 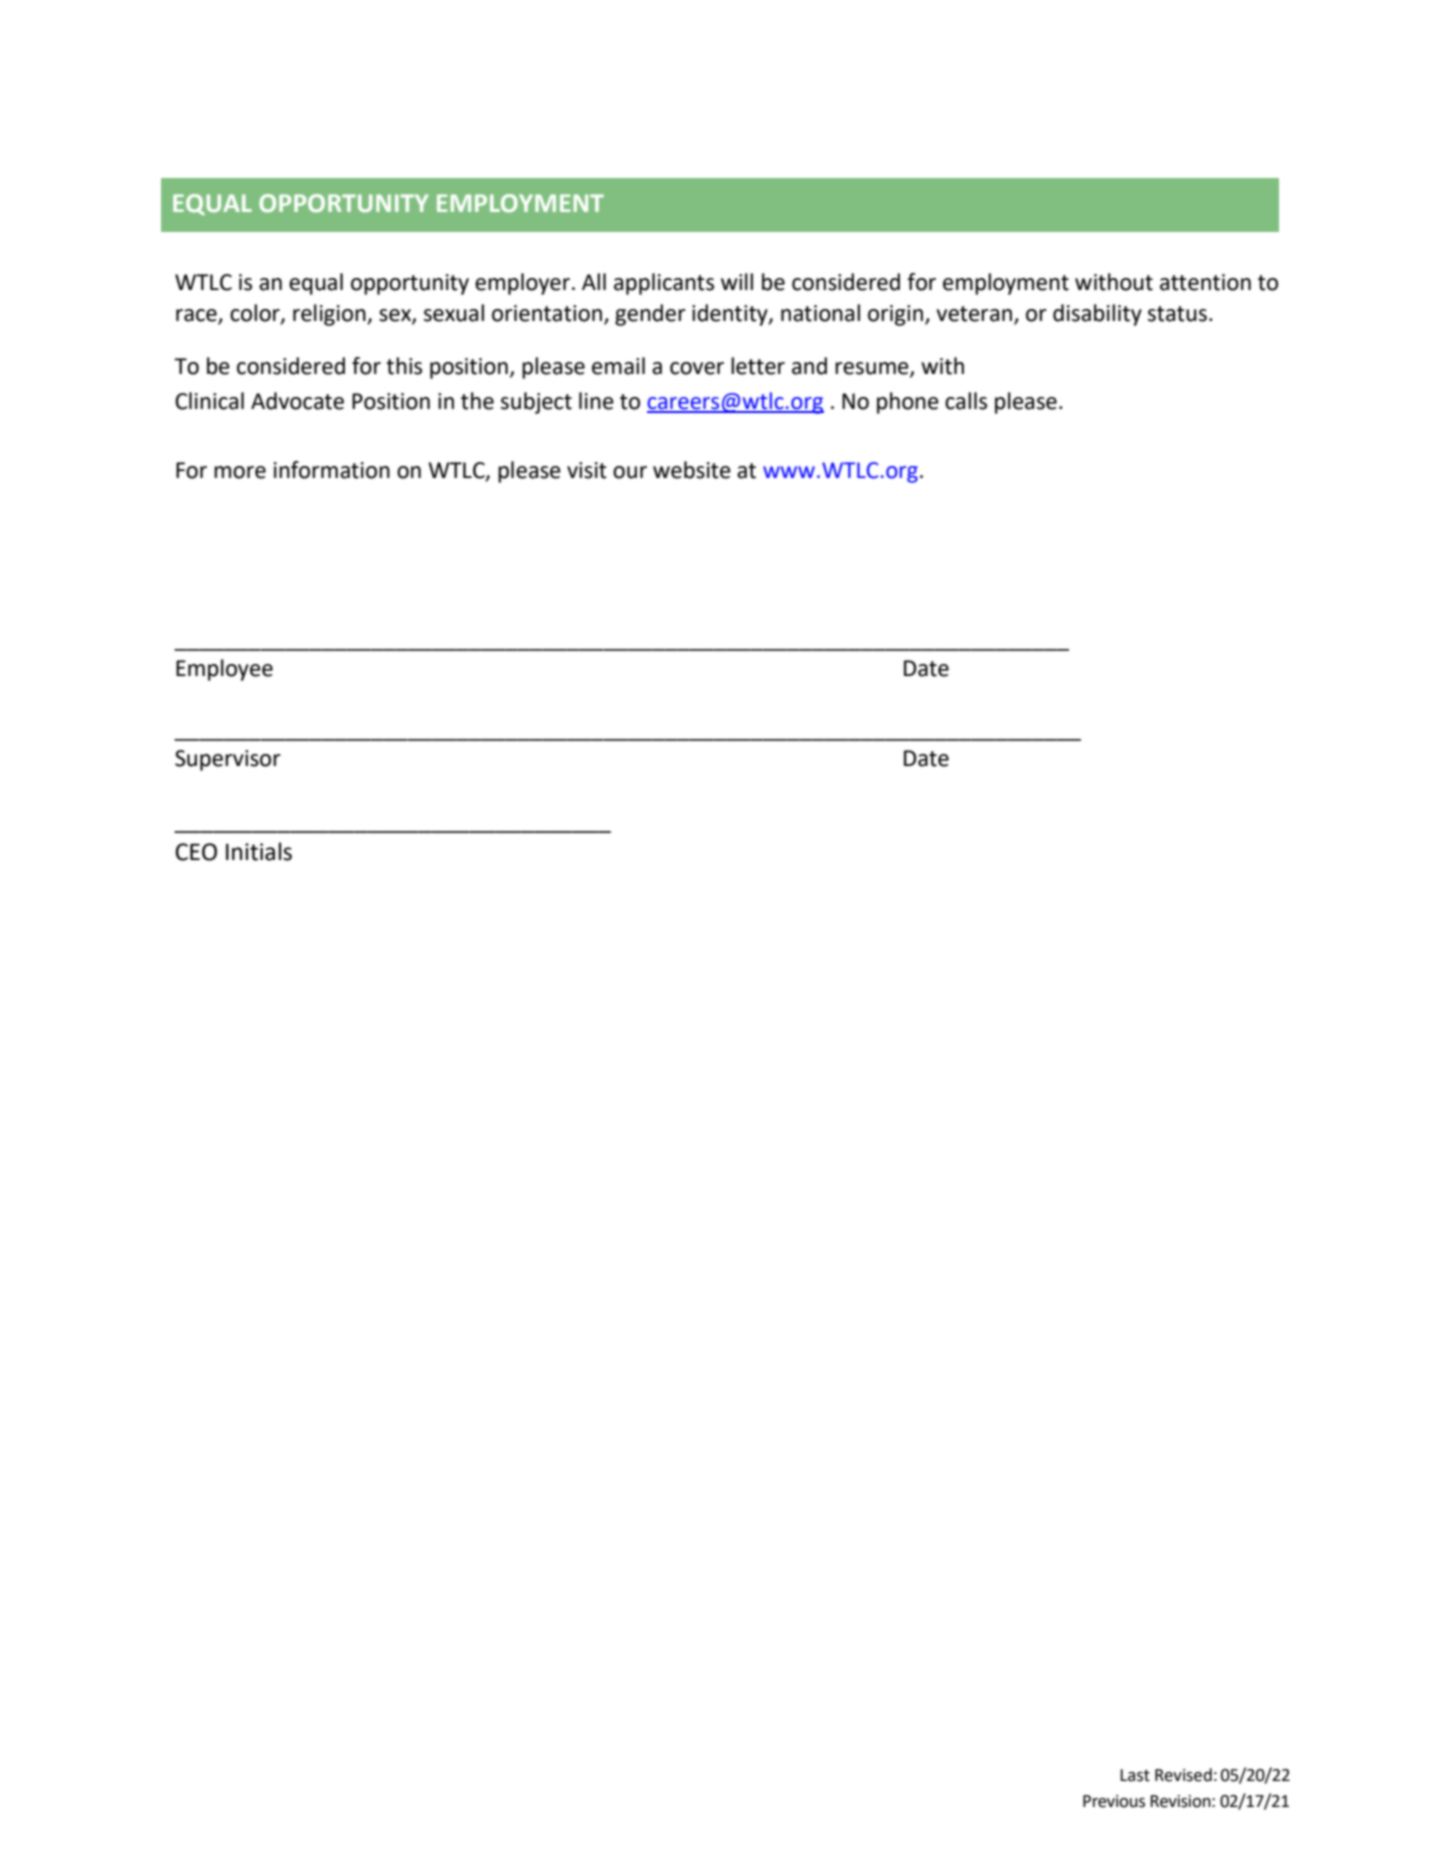 I want to click on phone, so click(x=908, y=403).
